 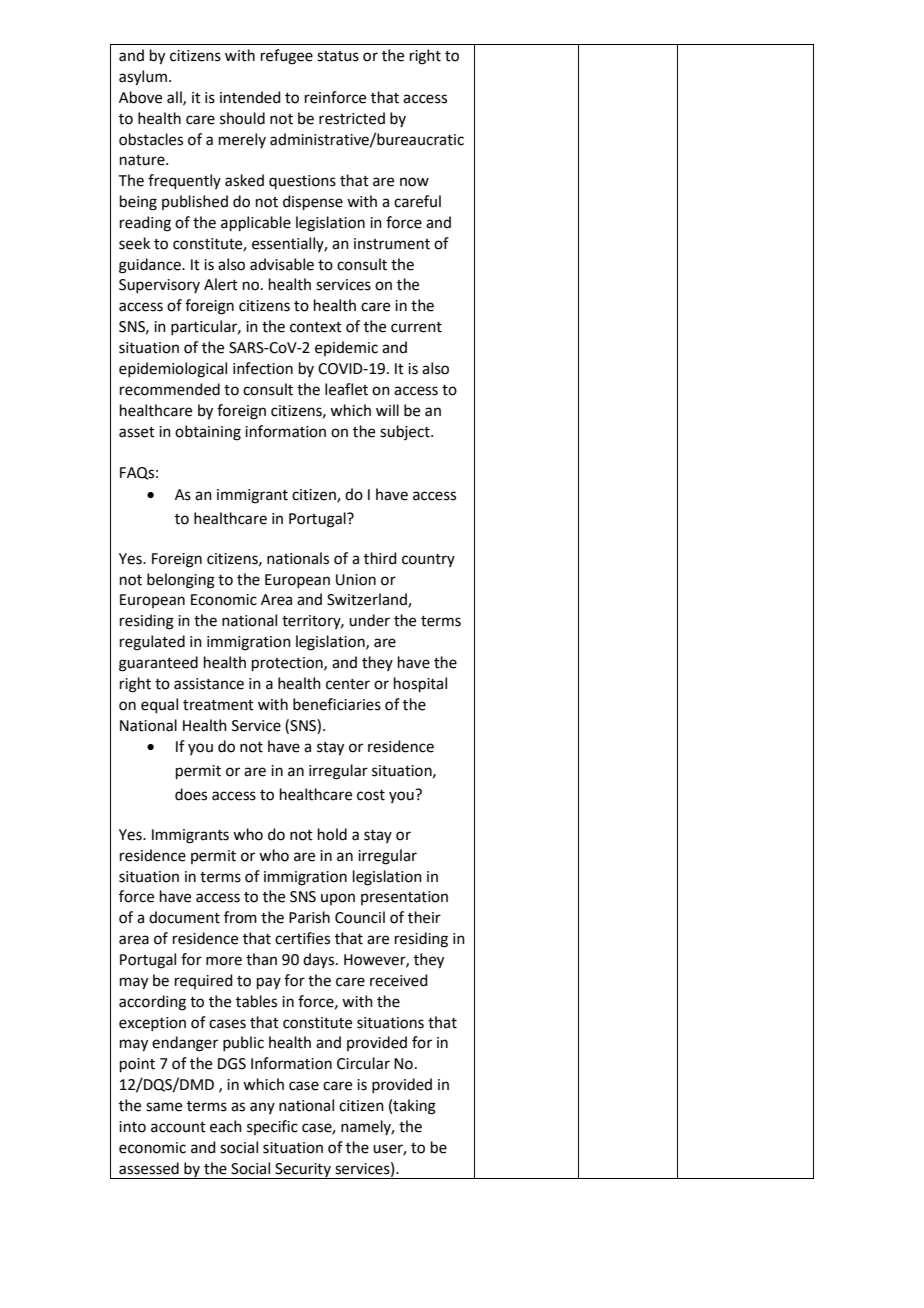 What do you see at coordinates (263, 368) in the screenshot?
I see `infection` at bounding box center [263, 368].
